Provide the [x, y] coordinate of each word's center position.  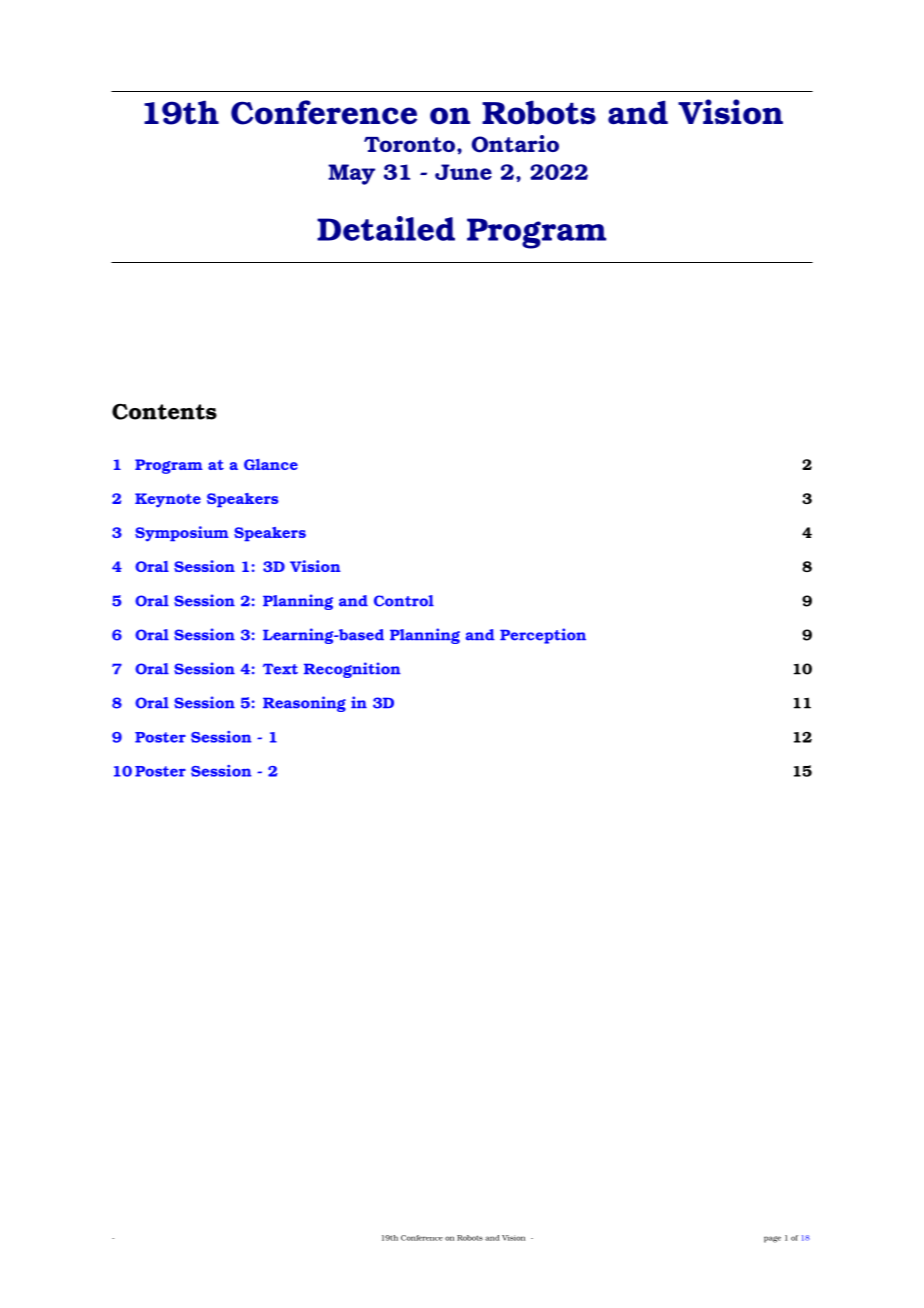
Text [280, 669]
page [772, 1239]
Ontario [515, 144]
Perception [543, 636]
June [463, 172]
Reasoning [304, 704]
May [351, 174]
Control [404, 601]
